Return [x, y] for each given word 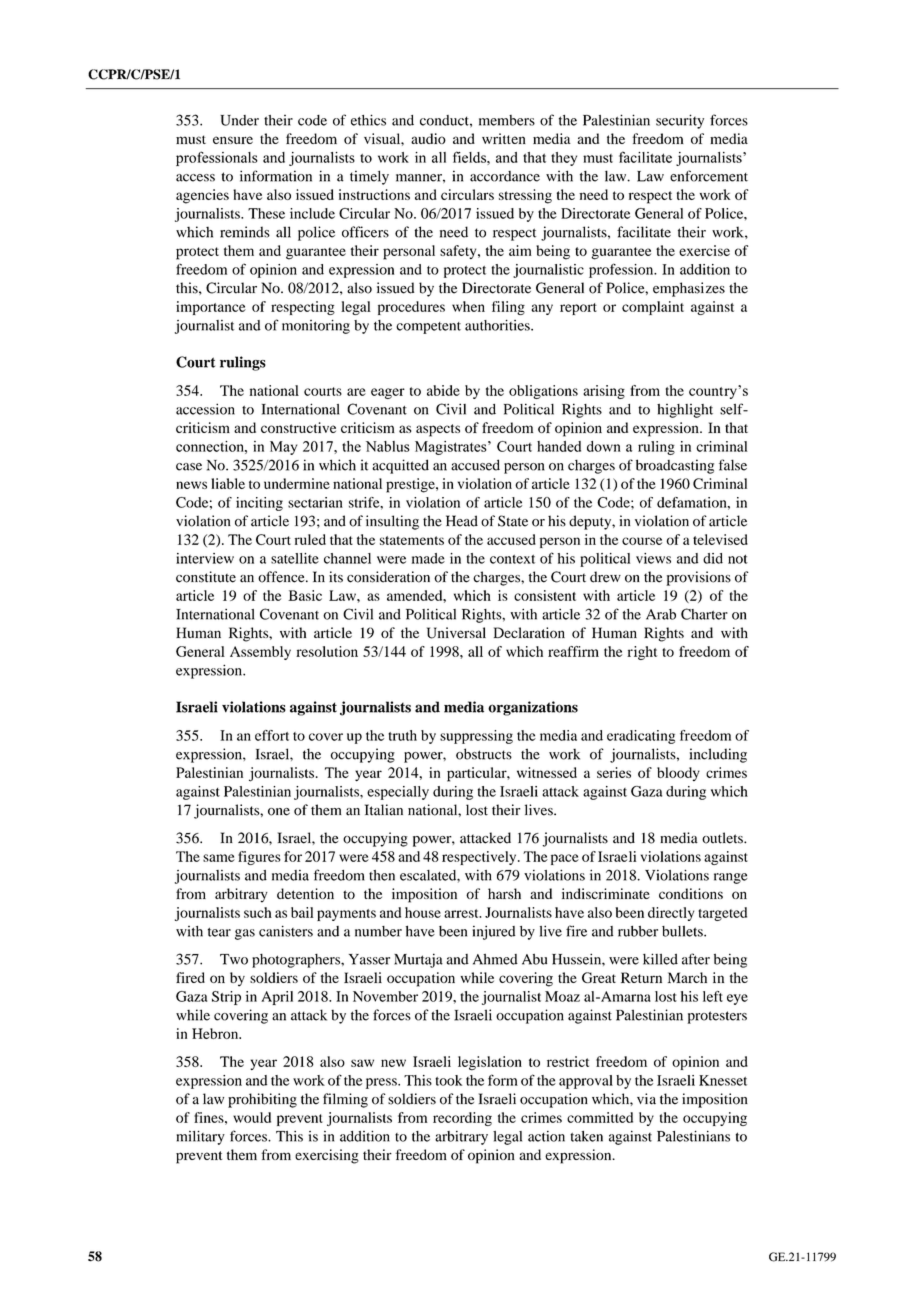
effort [272, 735]
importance [211, 308]
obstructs [484, 754]
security [680, 121]
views [653, 558]
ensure [233, 140]
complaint [653, 308]
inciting [259, 504]
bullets [683, 931]
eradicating [641, 737]
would [252, 1117]
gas [245, 934]
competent [428, 328]
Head [462, 521]
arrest [462, 913]
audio [428, 138]
